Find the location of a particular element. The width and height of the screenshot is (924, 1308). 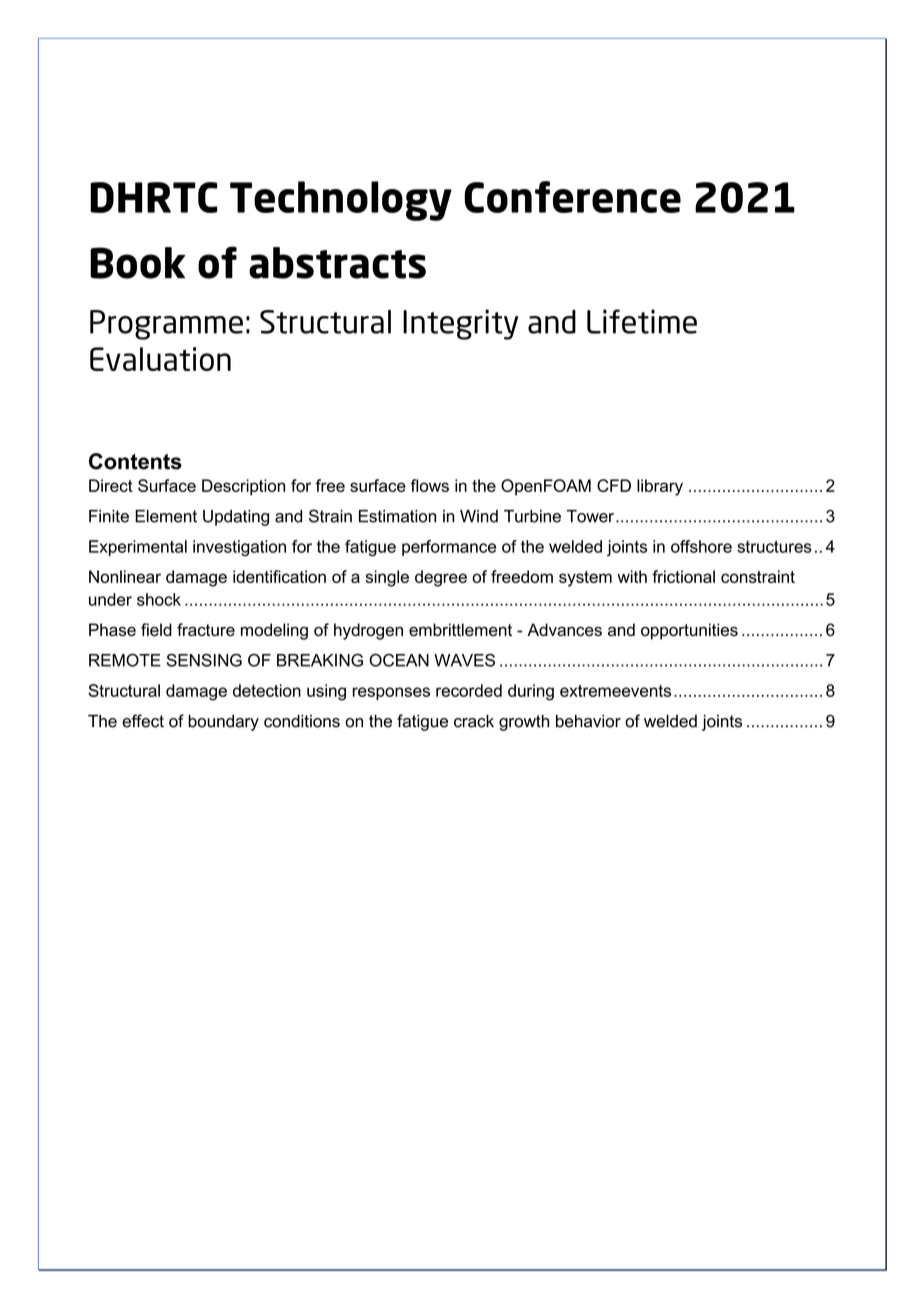

behavior is located at coordinates (588, 721).
